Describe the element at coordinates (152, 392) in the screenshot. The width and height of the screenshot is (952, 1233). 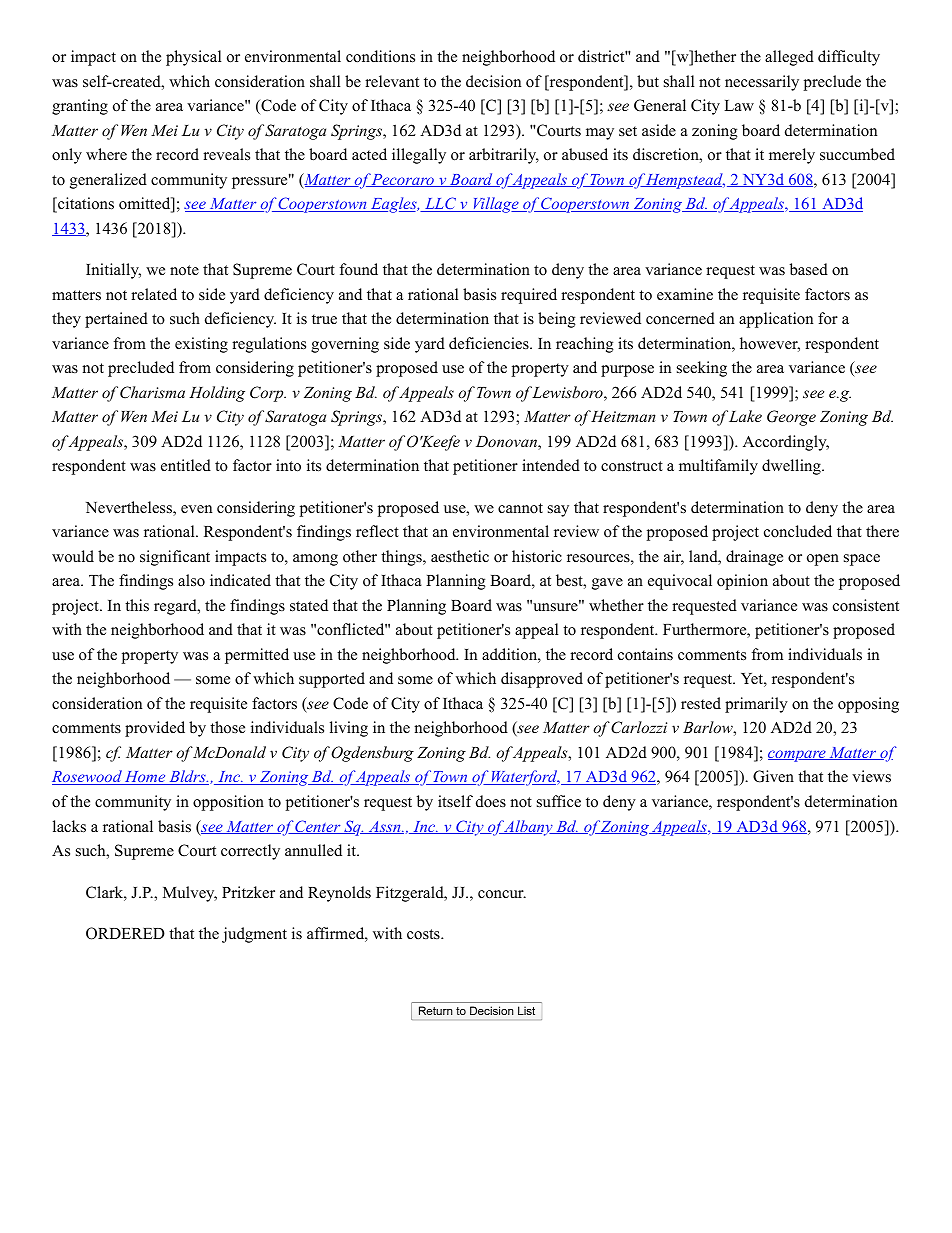
I see `Charisma` at that location.
